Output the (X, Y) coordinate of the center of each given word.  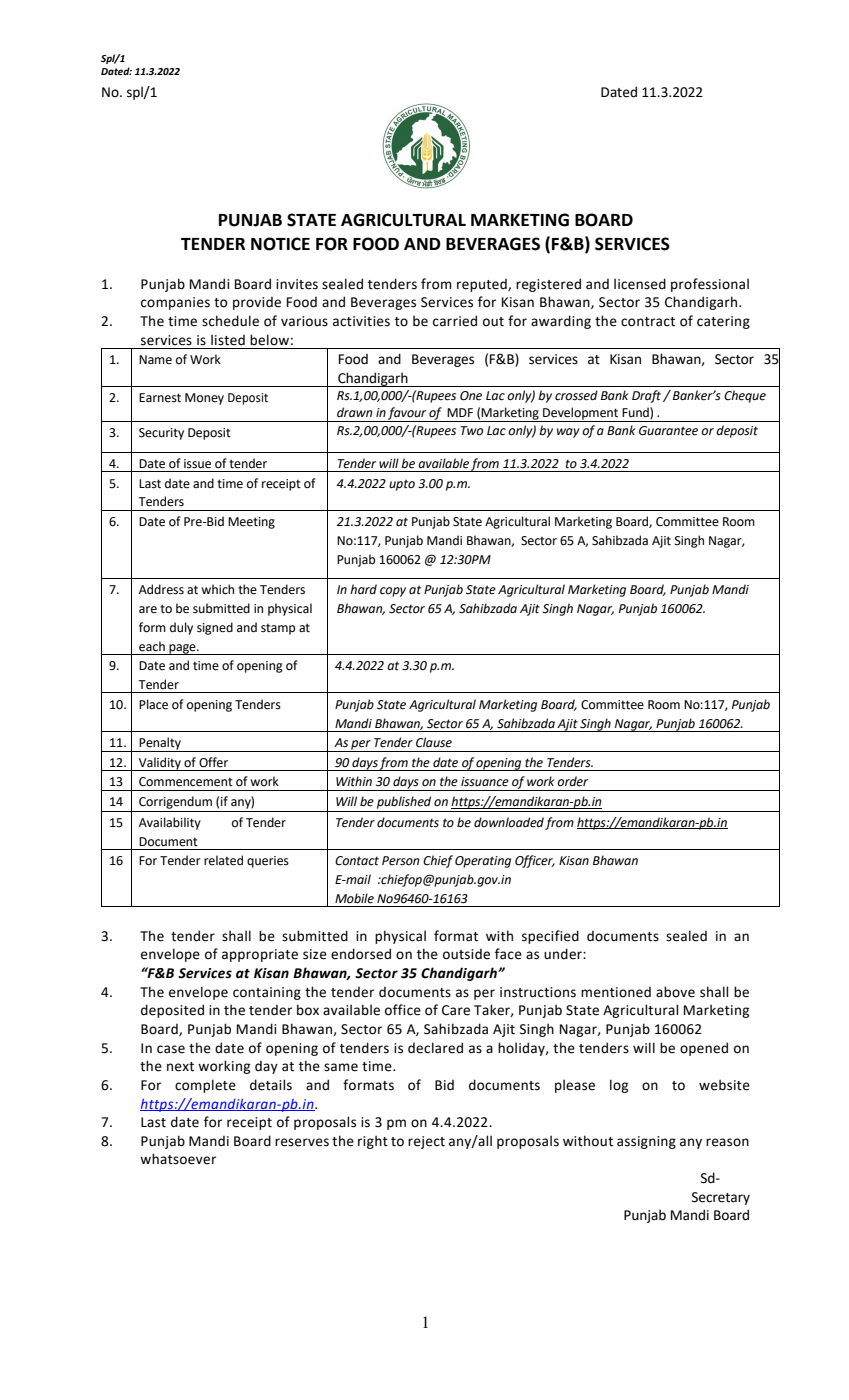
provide (257, 303)
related (223, 860)
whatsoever (178, 1159)
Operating (483, 862)
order (572, 781)
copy (393, 592)
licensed (640, 284)
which (217, 589)
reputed (483, 285)
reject (426, 1142)
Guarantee (668, 431)
